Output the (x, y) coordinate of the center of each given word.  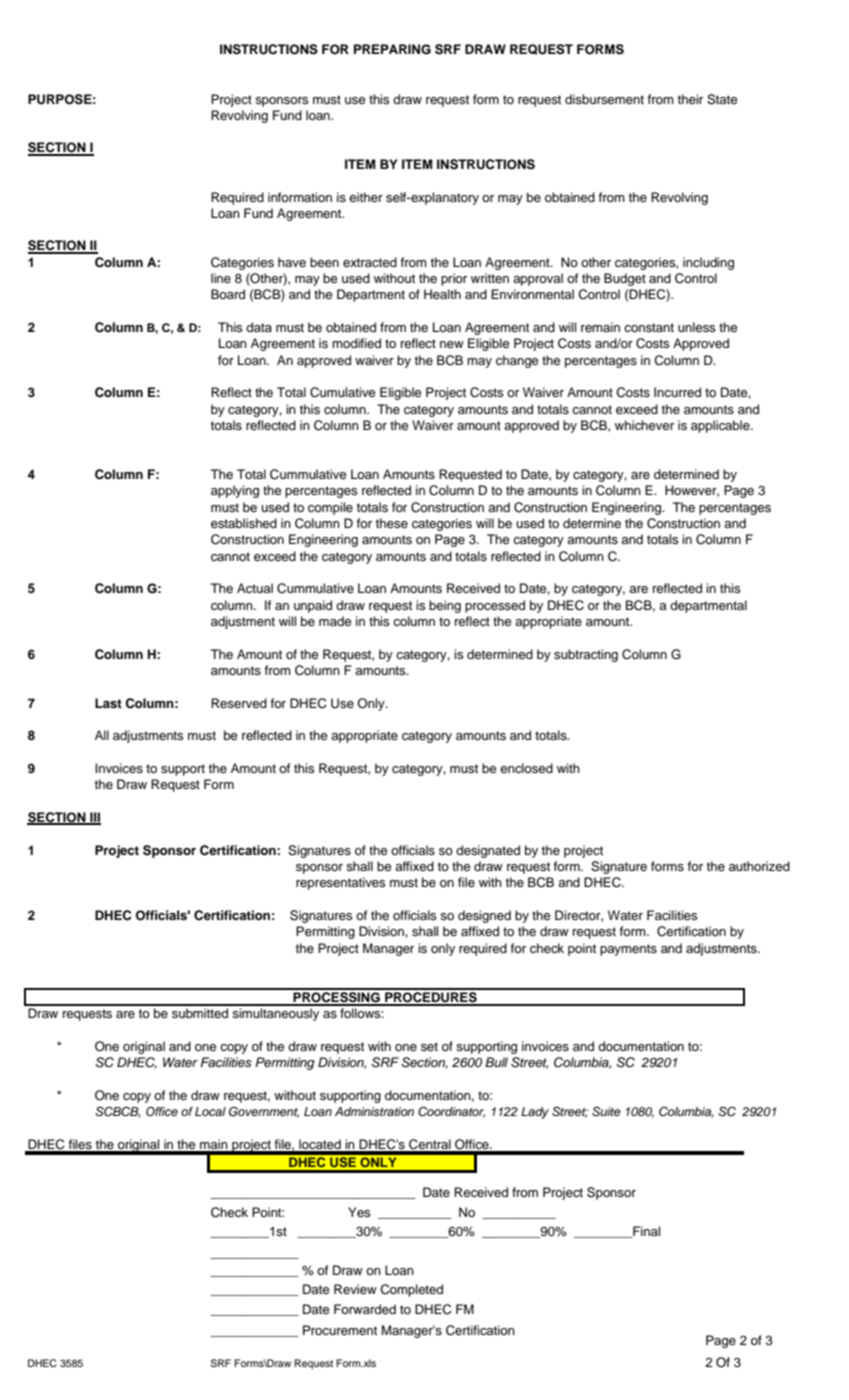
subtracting (586, 655)
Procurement (340, 1330)
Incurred (677, 392)
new (452, 344)
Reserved (239, 703)
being (445, 606)
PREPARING (392, 49)
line (221, 278)
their (690, 99)
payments (628, 950)
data (259, 327)
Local (210, 1111)
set (429, 1046)
